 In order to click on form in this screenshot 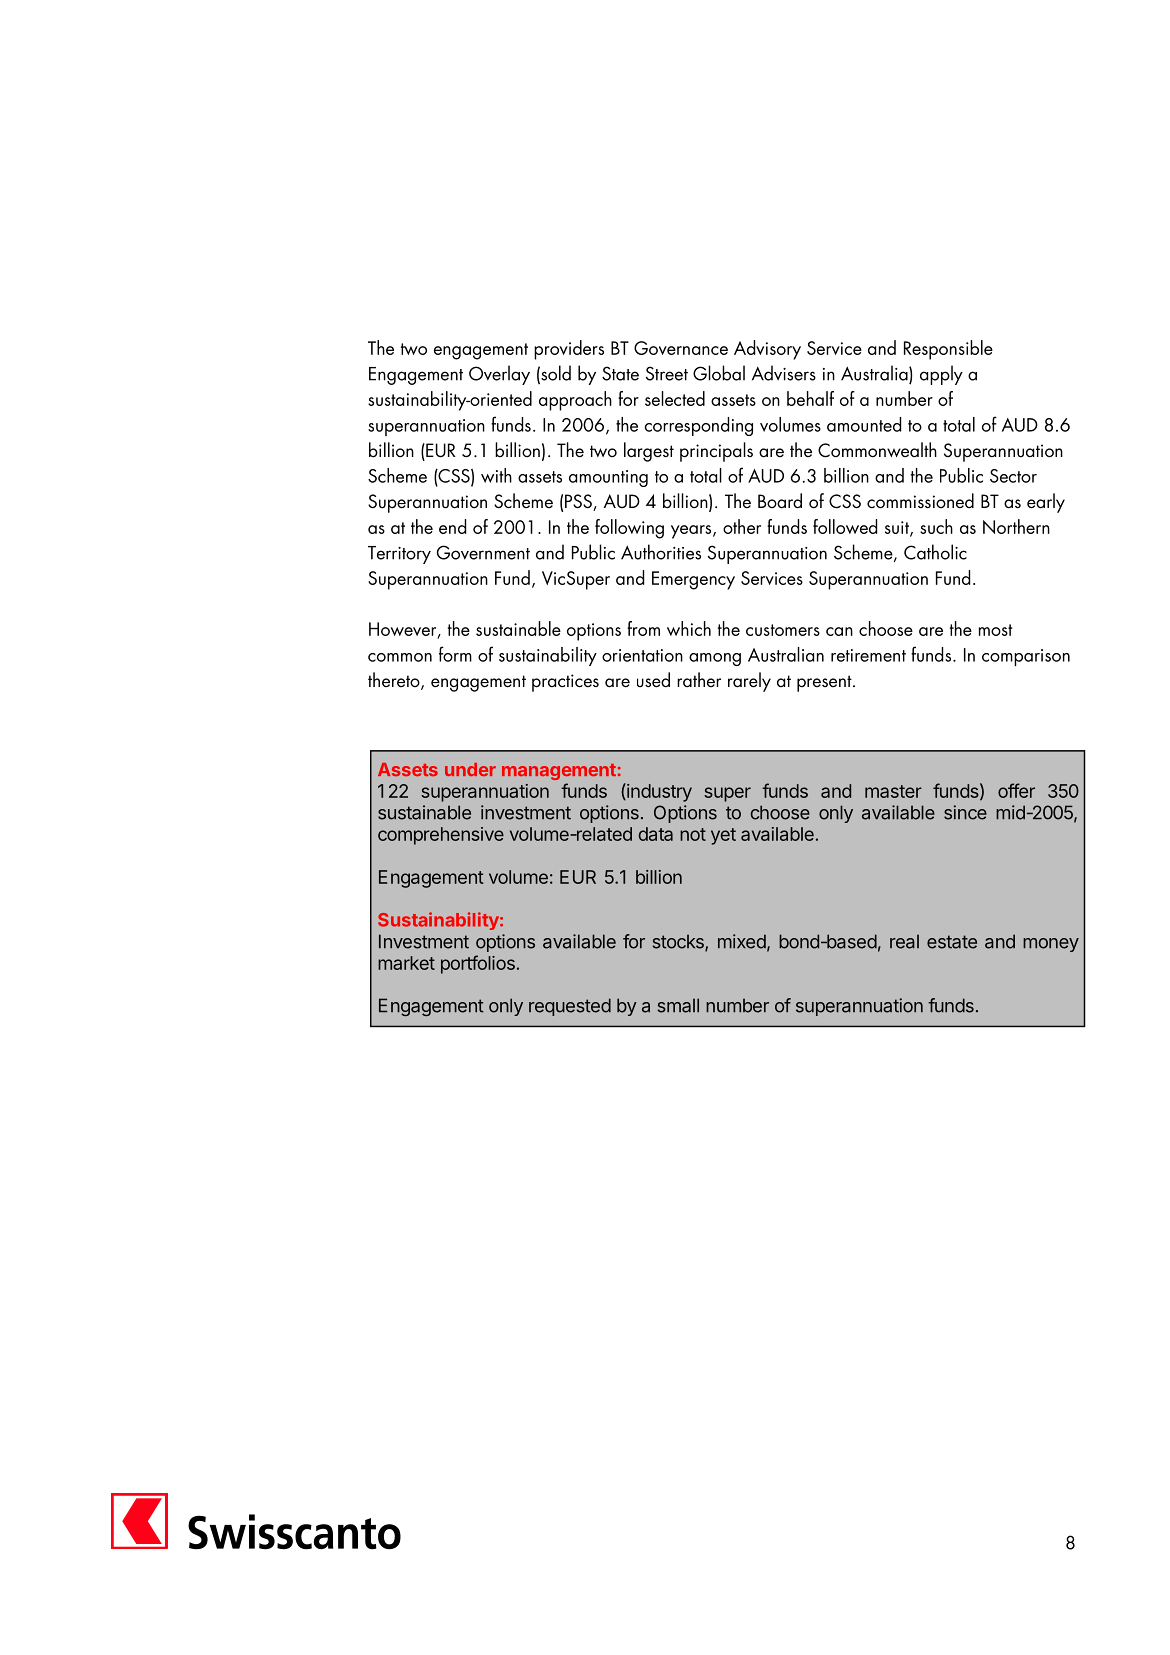, I will do `click(455, 654)`.
